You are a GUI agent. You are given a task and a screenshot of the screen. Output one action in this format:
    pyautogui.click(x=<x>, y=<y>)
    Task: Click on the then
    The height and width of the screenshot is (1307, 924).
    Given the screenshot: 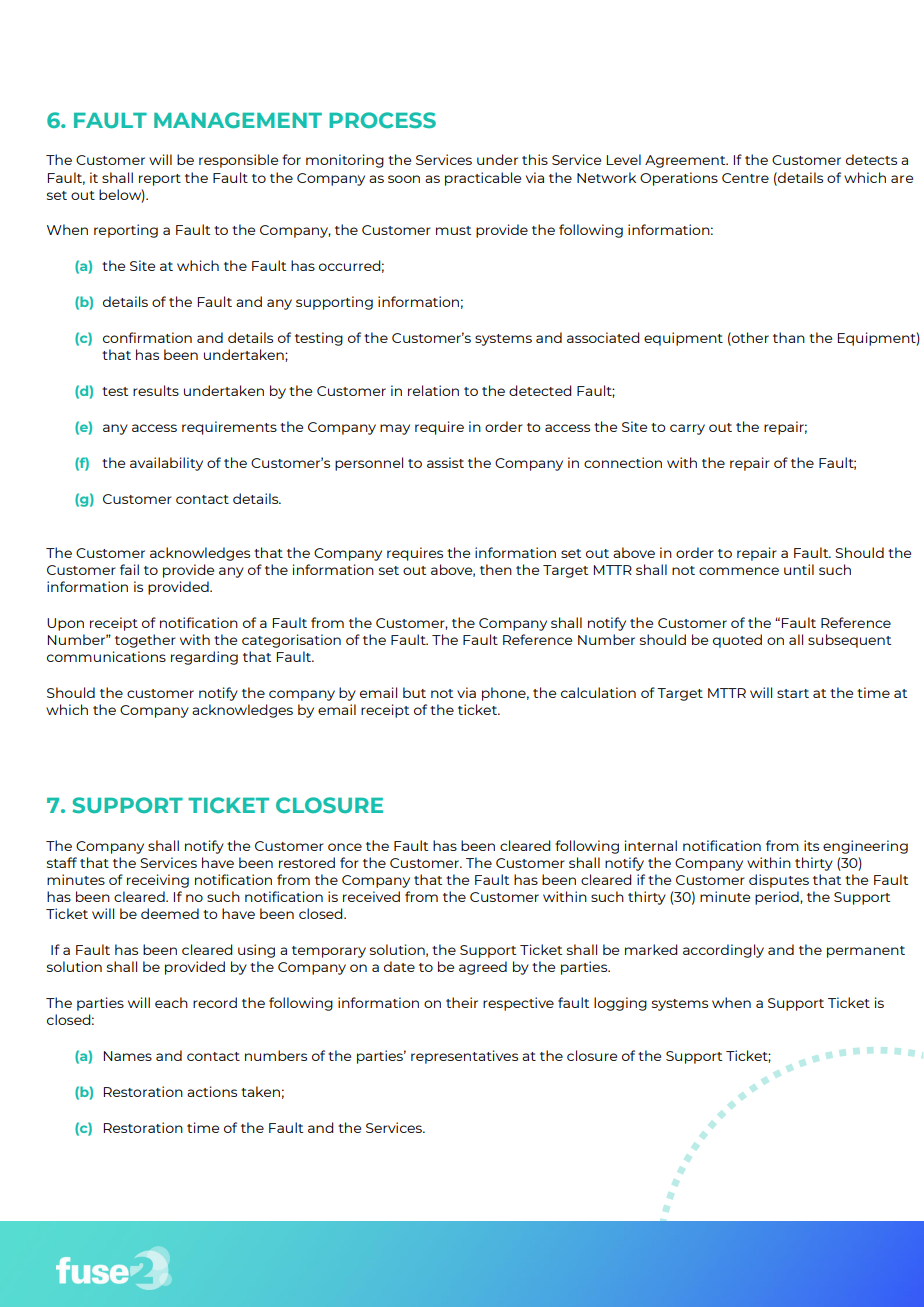 What is the action you would take?
    pyautogui.click(x=496, y=569)
